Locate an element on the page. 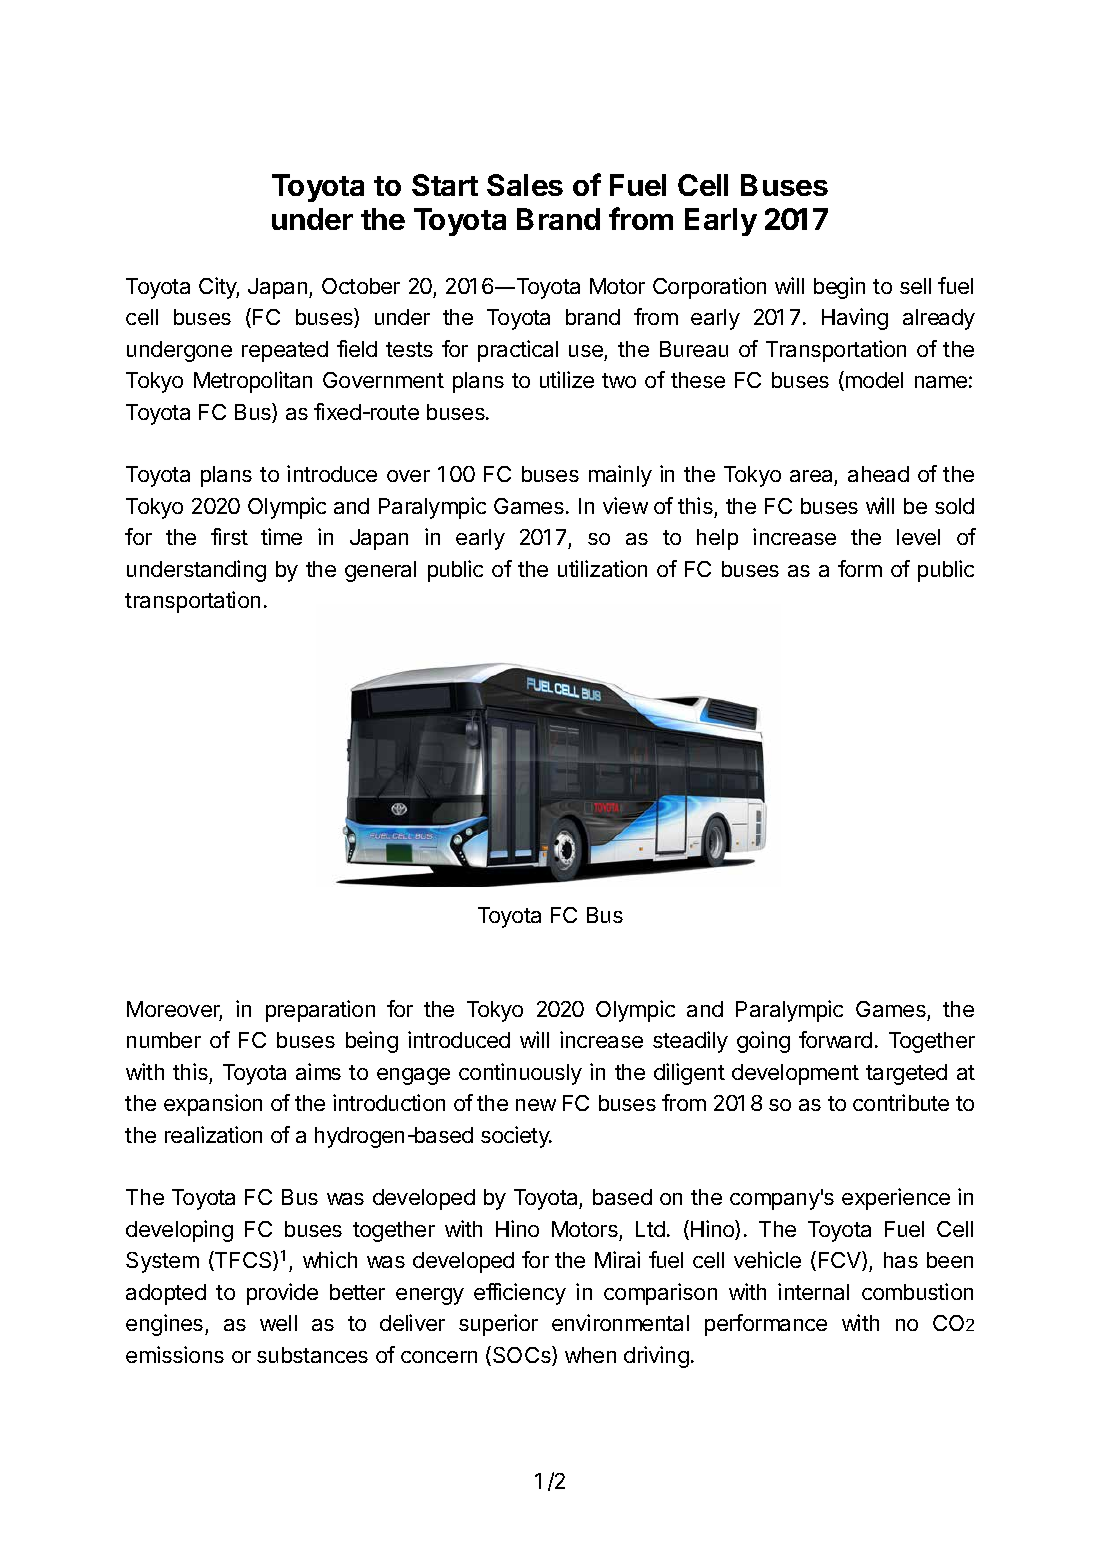  Sales is located at coordinates (525, 185).
